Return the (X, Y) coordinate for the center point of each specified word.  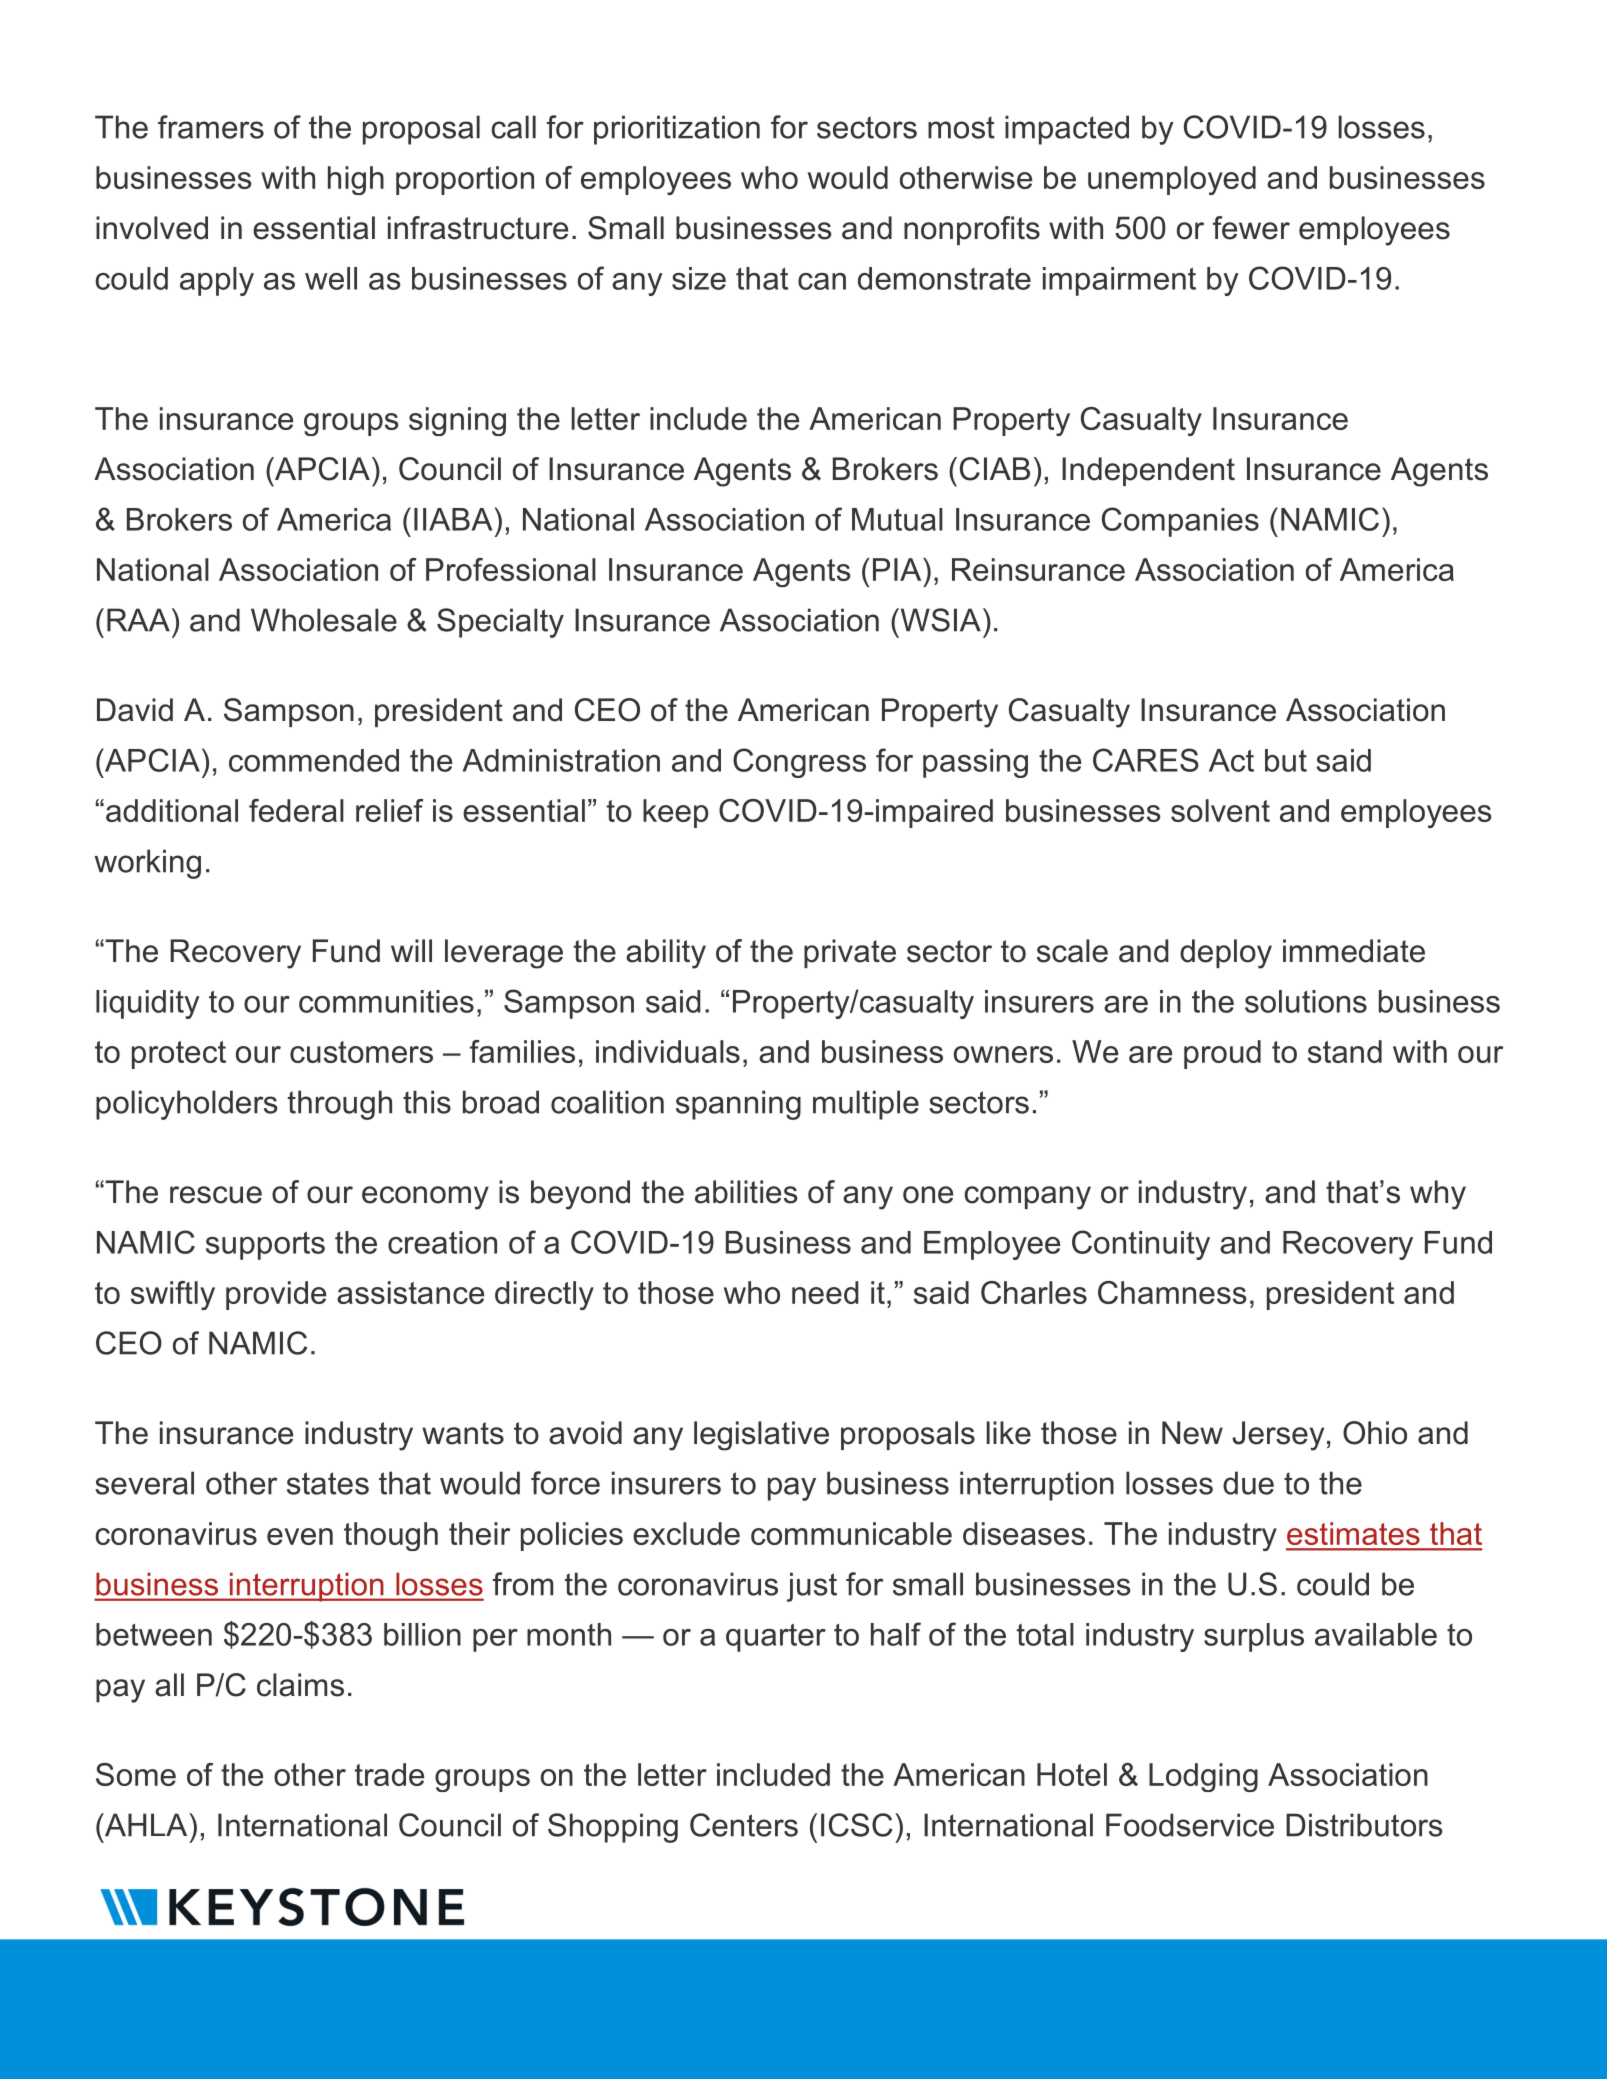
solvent (1220, 810)
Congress (799, 763)
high (356, 180)
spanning (738, 1105)
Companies (1180, 522)
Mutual (897, 519)
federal (296, 810)
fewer (1251, 228)
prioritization (677, 130)
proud (1222, 1054)
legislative (761, 1436)
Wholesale (324, 620)
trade (389, 1774)
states (328, 1483)
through (340, 1105)
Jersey (1278, 1436)
